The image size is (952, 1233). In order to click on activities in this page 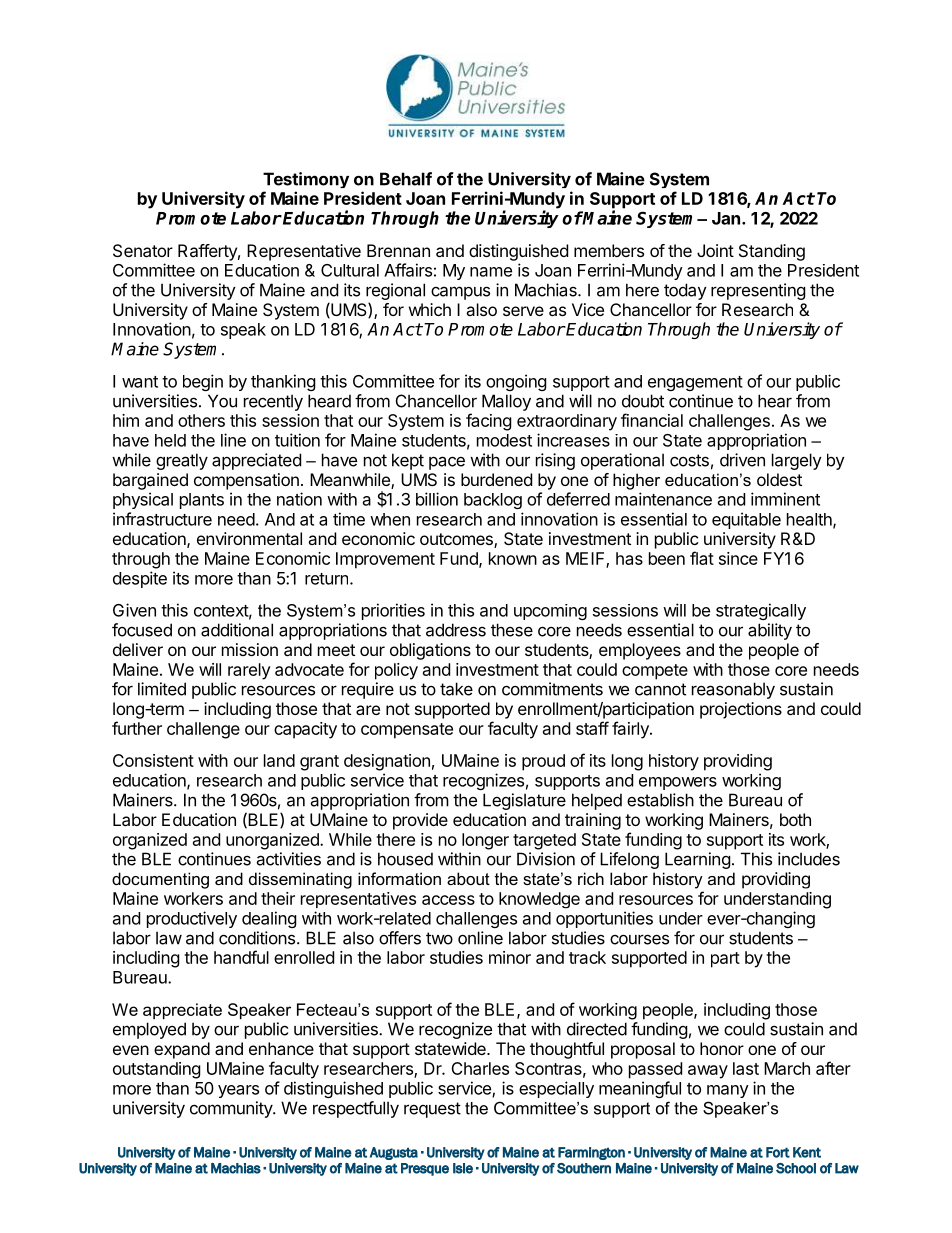, I will do `click(288, 859)`.
